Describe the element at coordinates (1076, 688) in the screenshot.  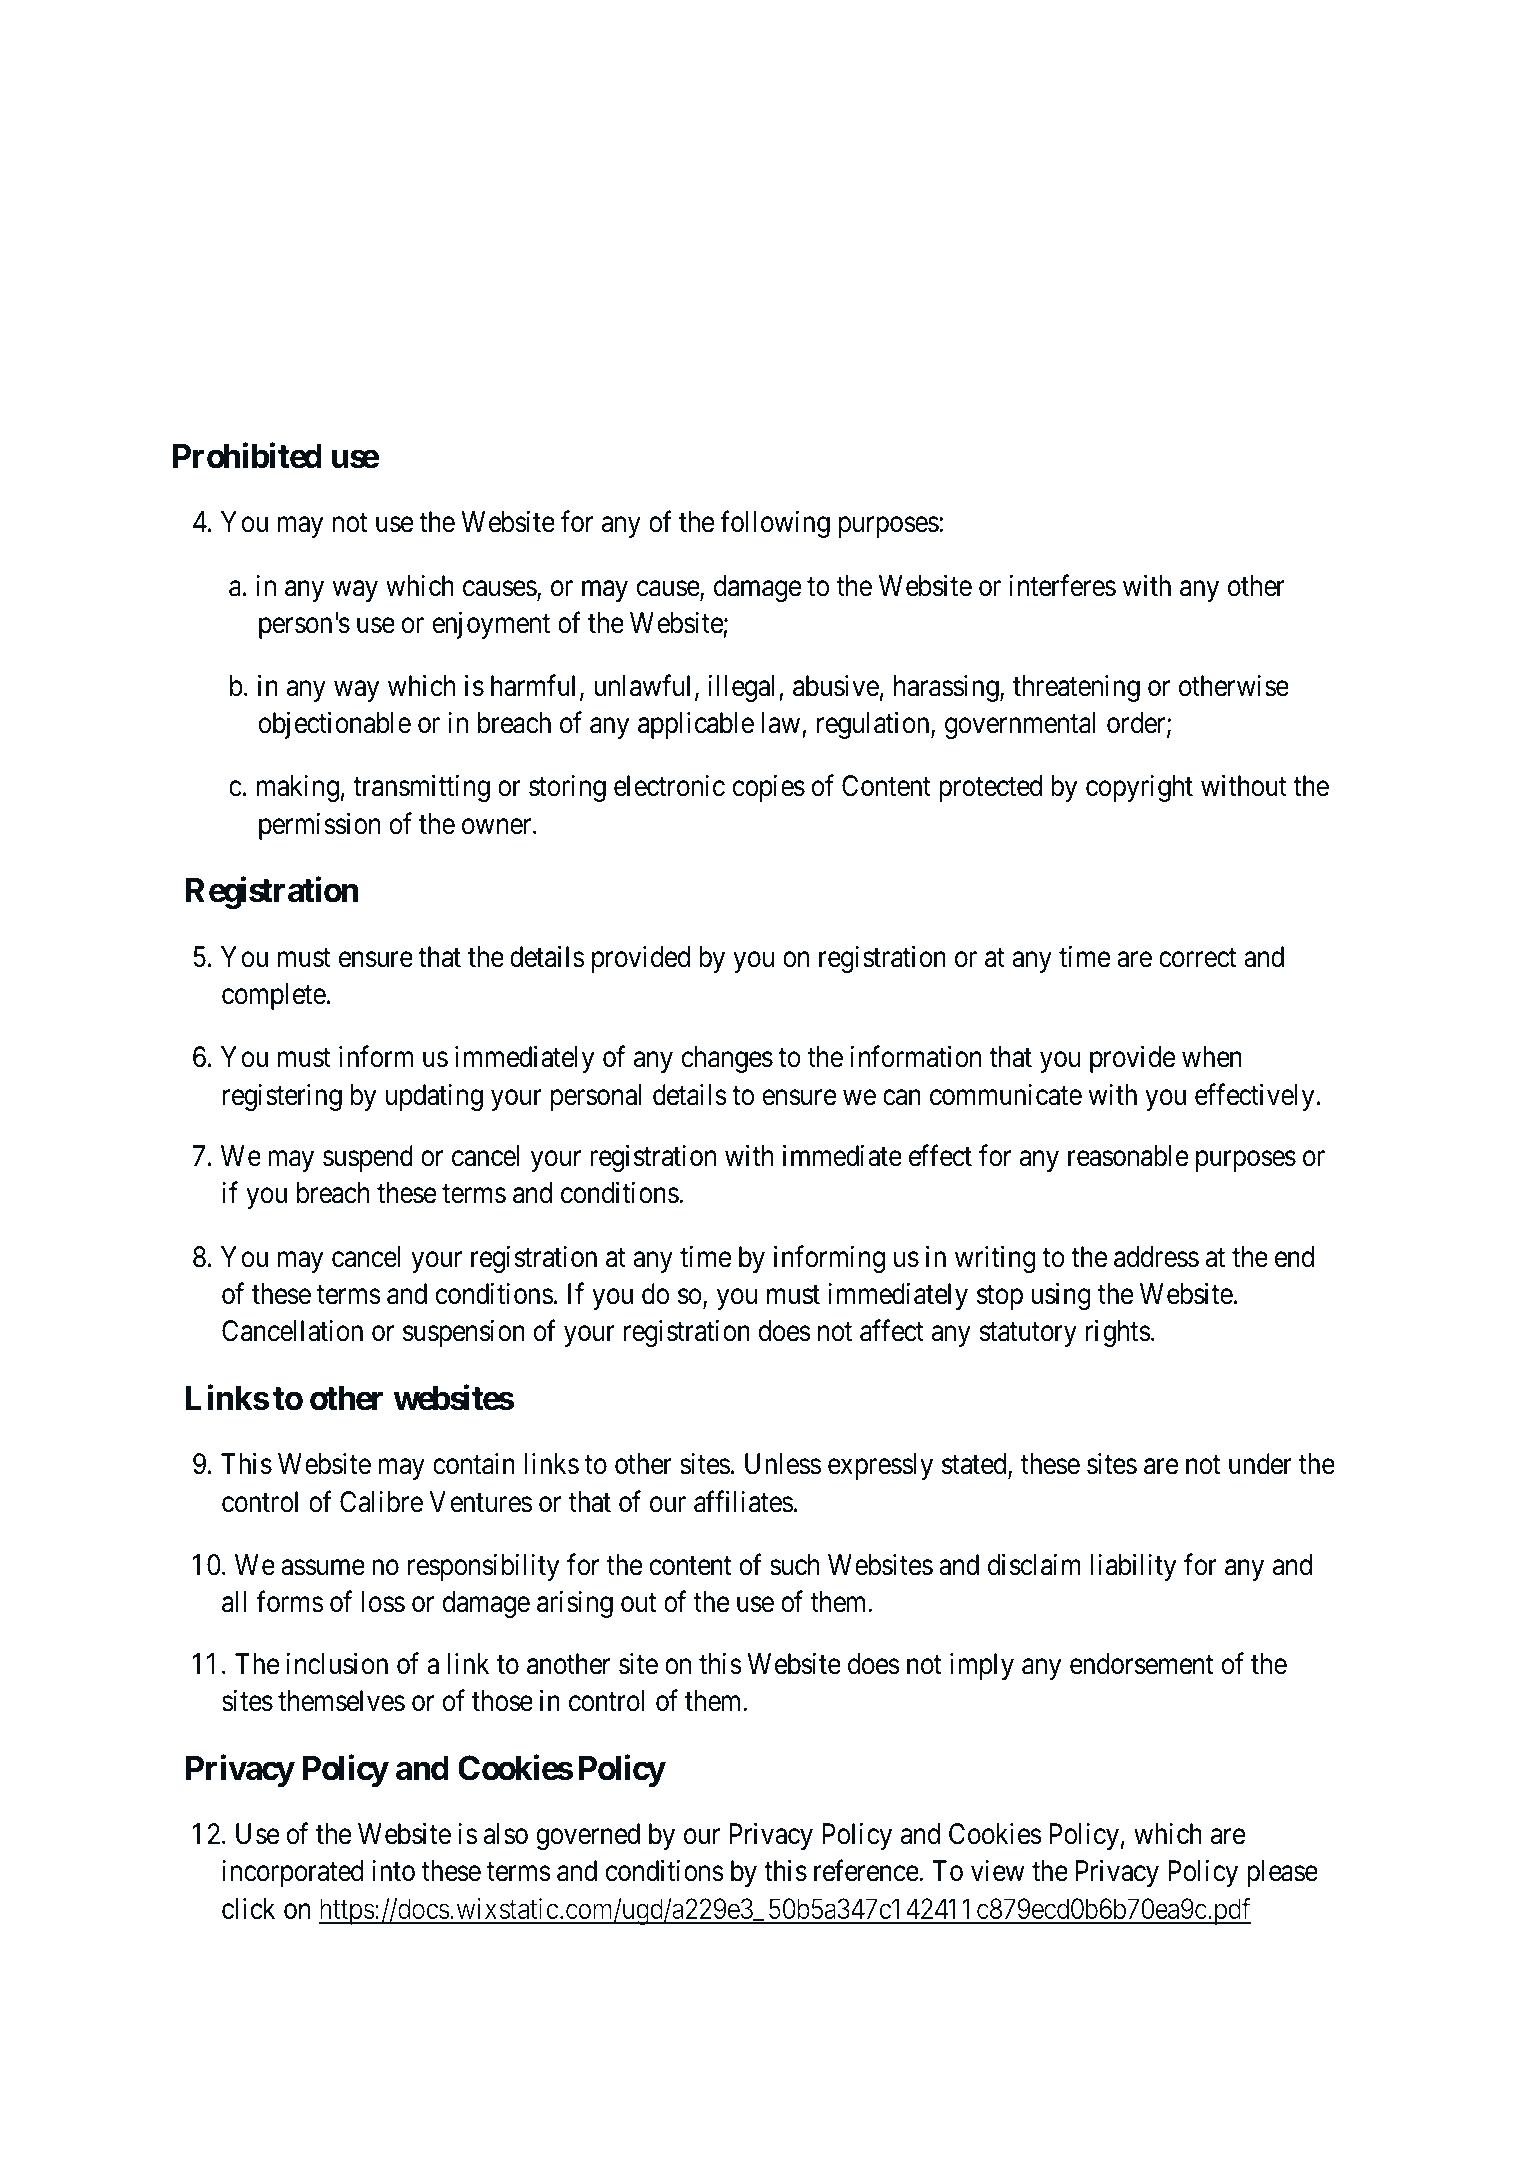
I see `threatening` at that location.
